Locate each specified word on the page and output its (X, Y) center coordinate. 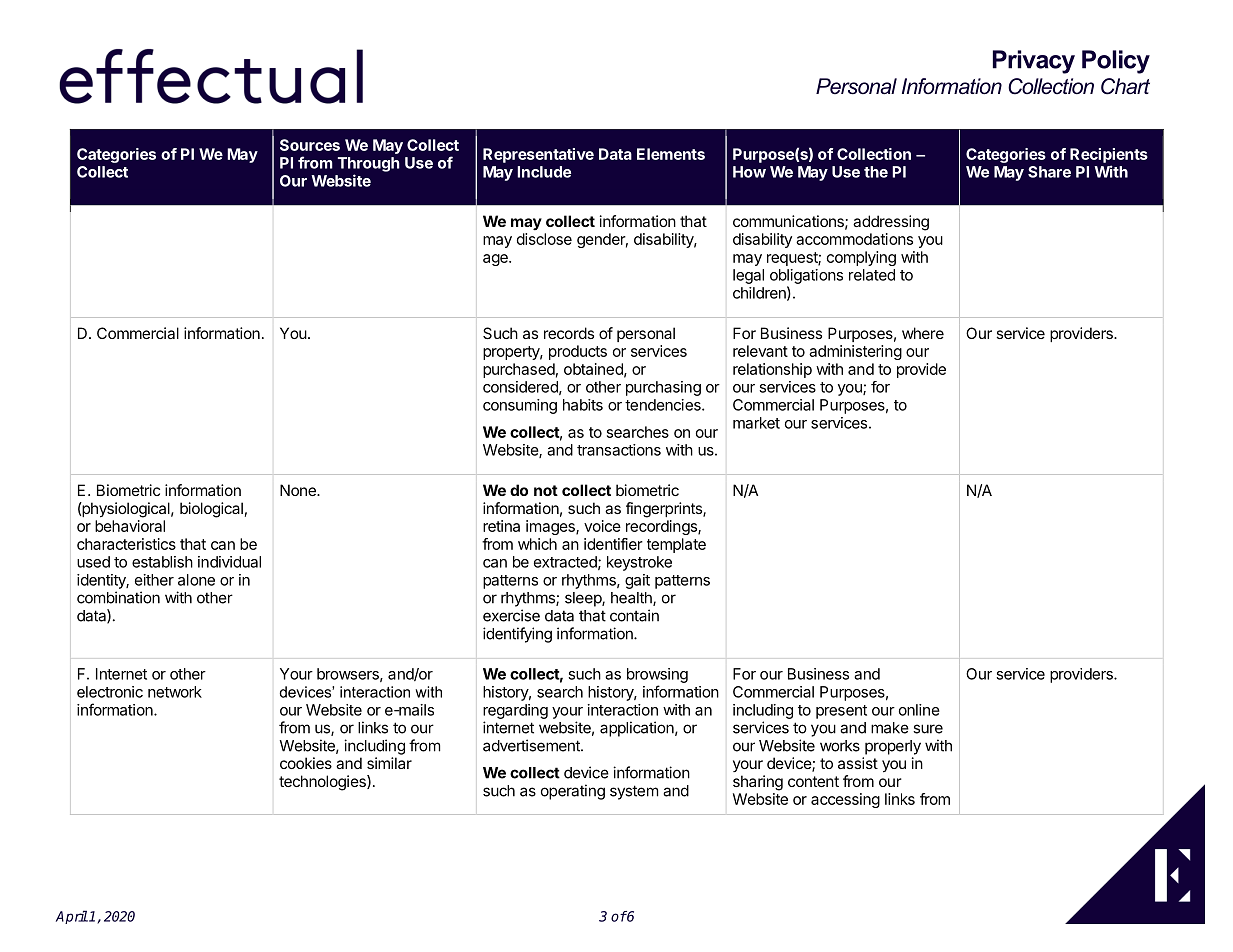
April (72, 917)
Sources (310, 145)
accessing (845, 800)
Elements (671, 154)
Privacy (1034, 62)
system (634, 792)
